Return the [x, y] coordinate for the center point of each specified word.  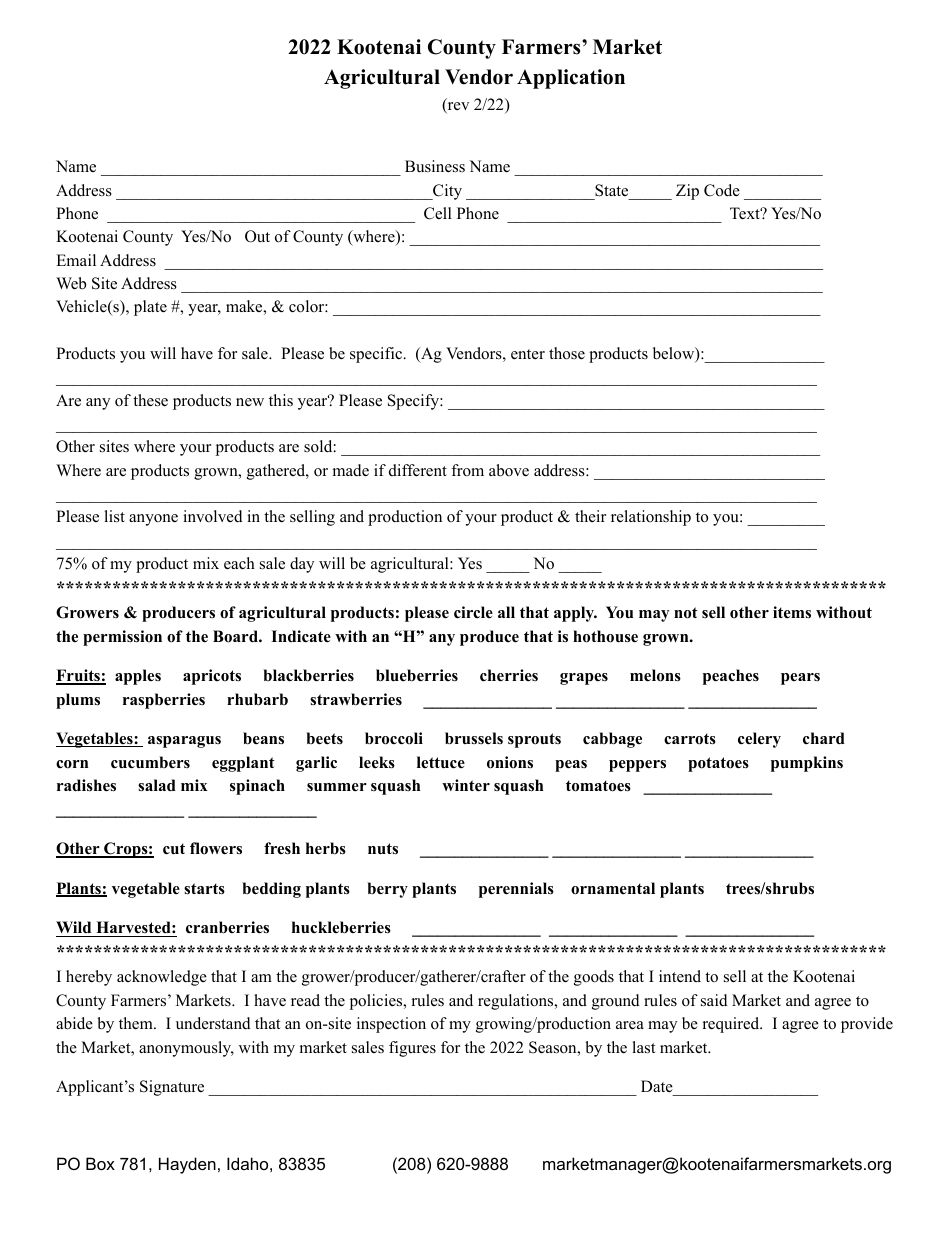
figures [412, 1049]
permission [122, 638]
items [792, 612]
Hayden [187, 1165]
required [732, 1025]
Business [435, 166]
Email [76, 260]
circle [473, 612]
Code [722, 190]
